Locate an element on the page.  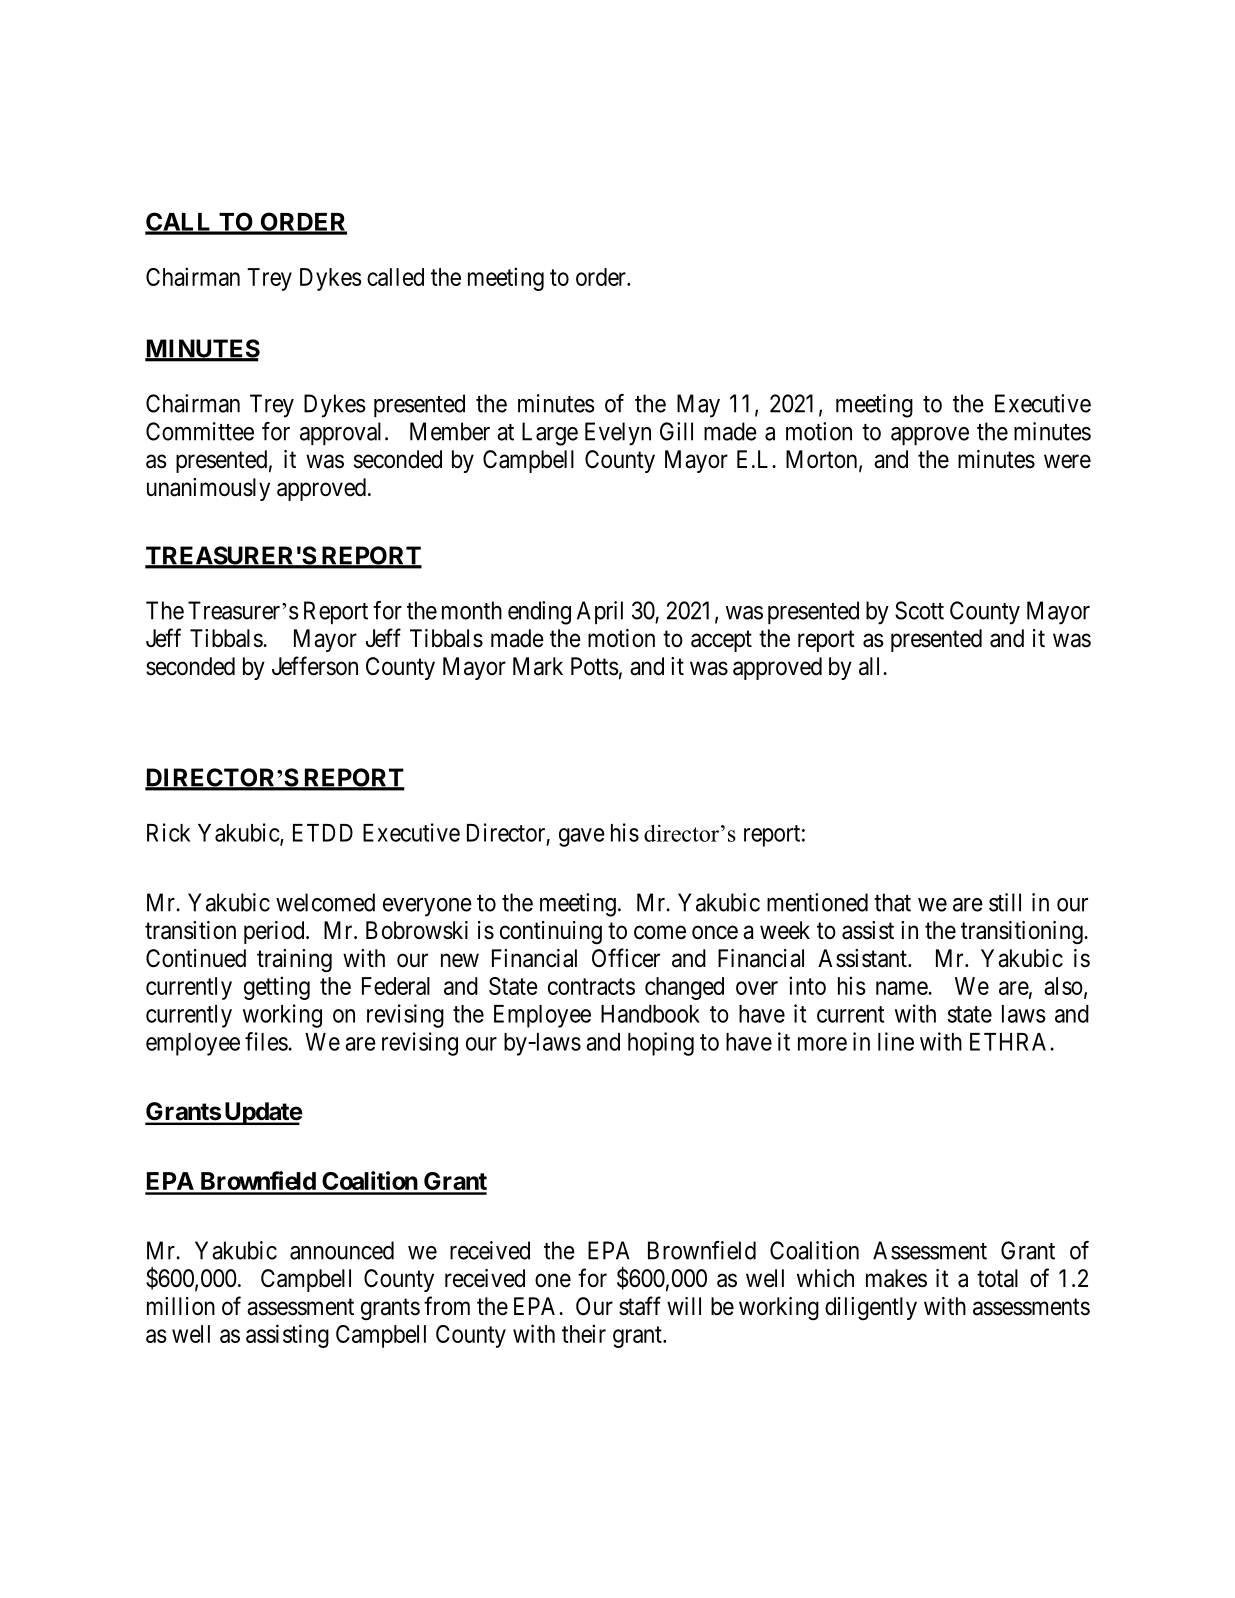
getting is located at coordinates (277, 988).
